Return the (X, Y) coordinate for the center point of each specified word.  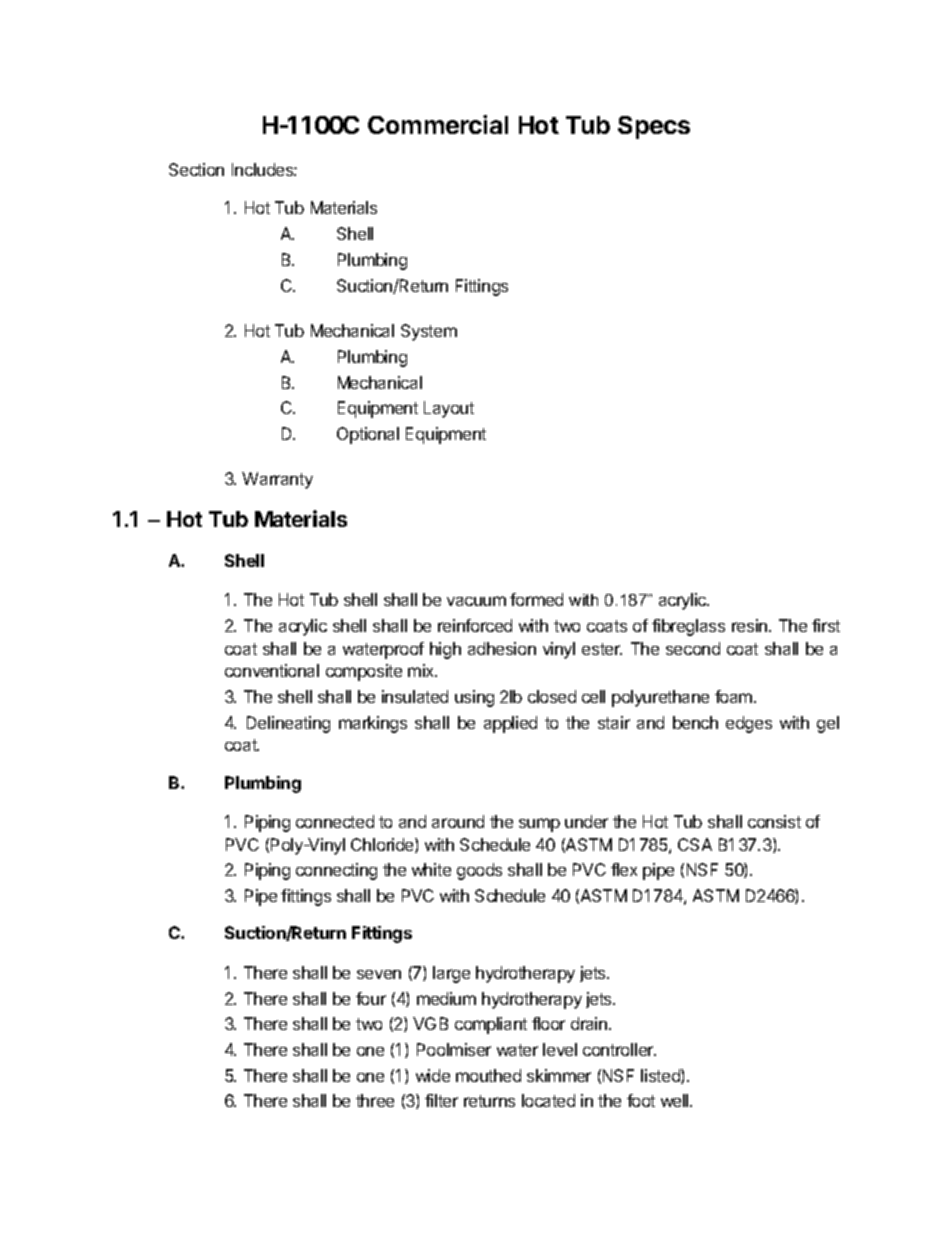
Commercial (438, 124)
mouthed (488, 1075)
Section (196, 169)
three (375, 1100)
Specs (654, 127)
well (676, 1100)
